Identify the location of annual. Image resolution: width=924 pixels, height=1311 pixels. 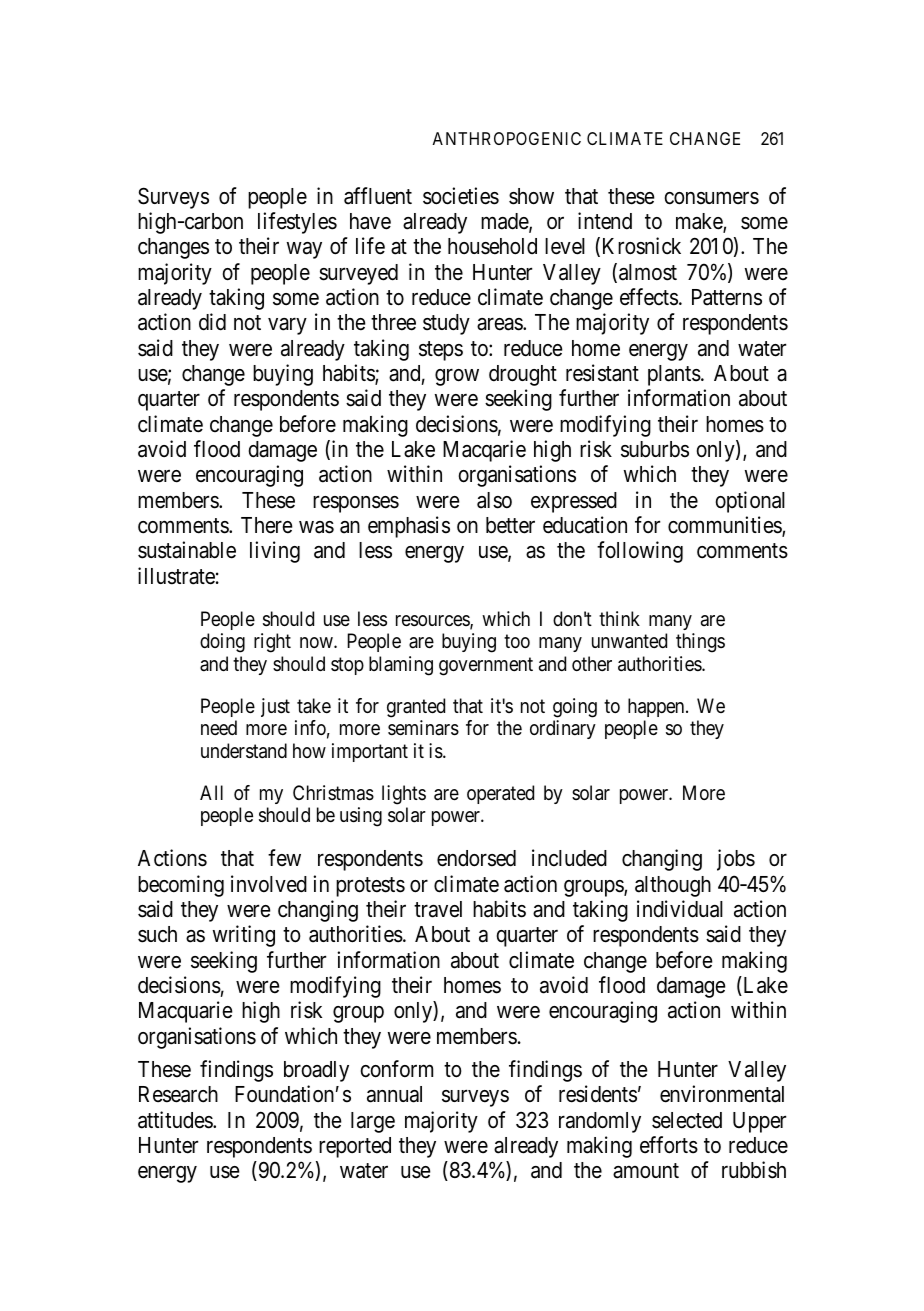
(394, 1094).
